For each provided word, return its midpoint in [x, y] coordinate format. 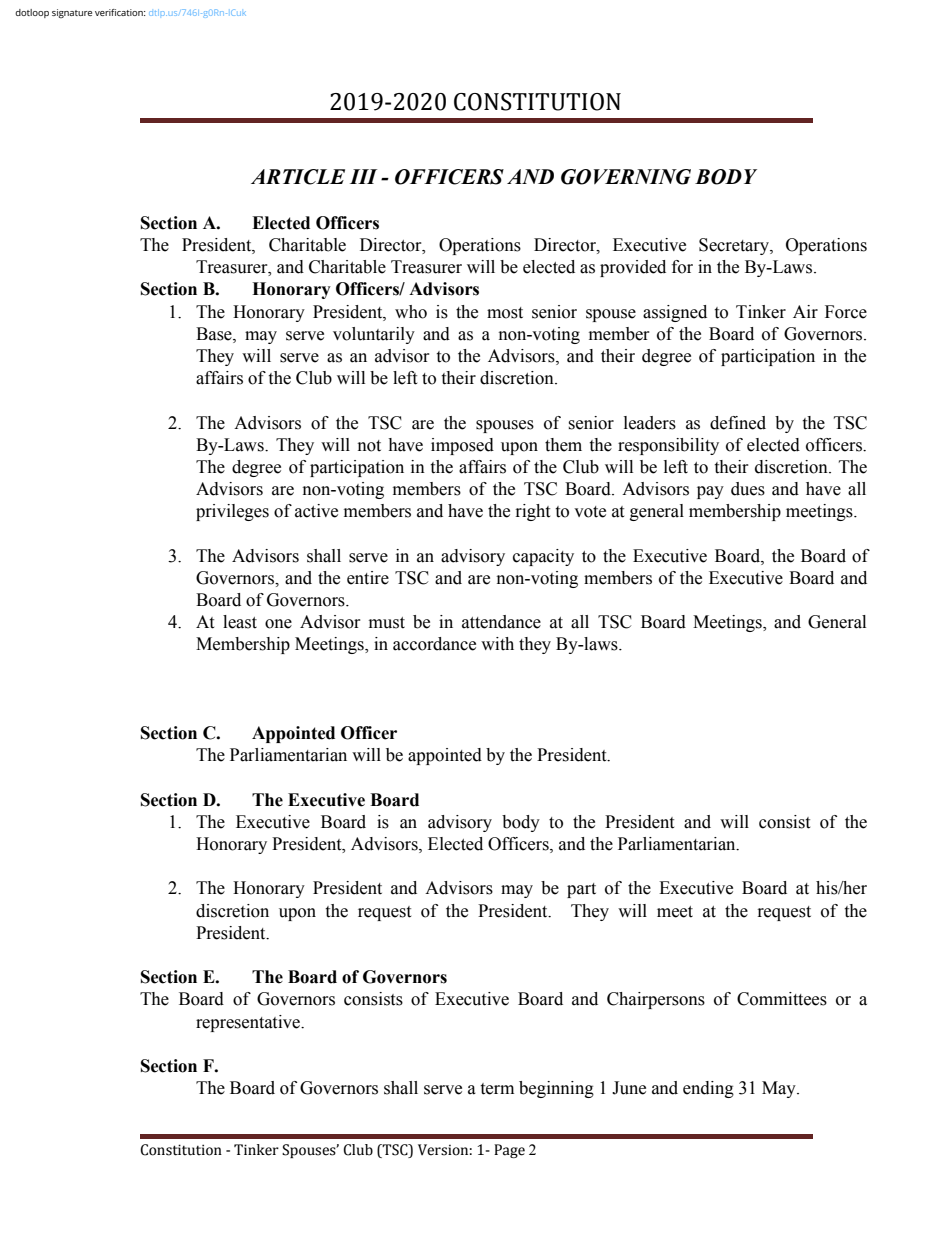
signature [72, 13]
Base [215, 334]
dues [748, 489]
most [505, 313]
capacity [543, 557]
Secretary [735, 246]
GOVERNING [626, 177]
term [497, 1089]
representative [249, 1023]
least [240, 622]
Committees [782, 999]
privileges [232, 512]
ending [708, 1089]
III [363, 176]
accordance [434, 644]
